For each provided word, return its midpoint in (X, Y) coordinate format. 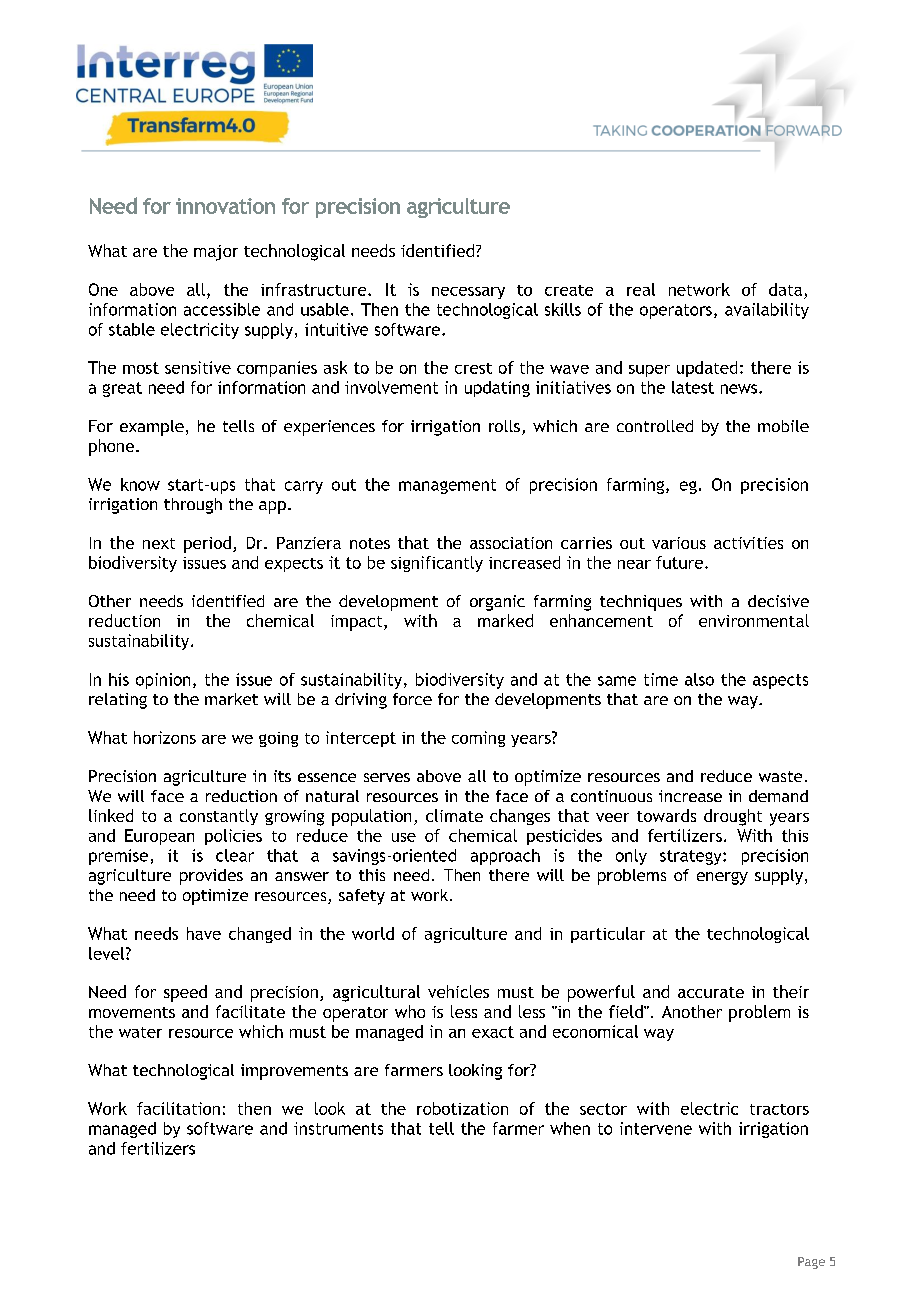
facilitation (178, 1108)
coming (478, 739)
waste (780, 776)
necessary (468, 293)
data (785, 289)
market (231, 699)
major (216, 253)
